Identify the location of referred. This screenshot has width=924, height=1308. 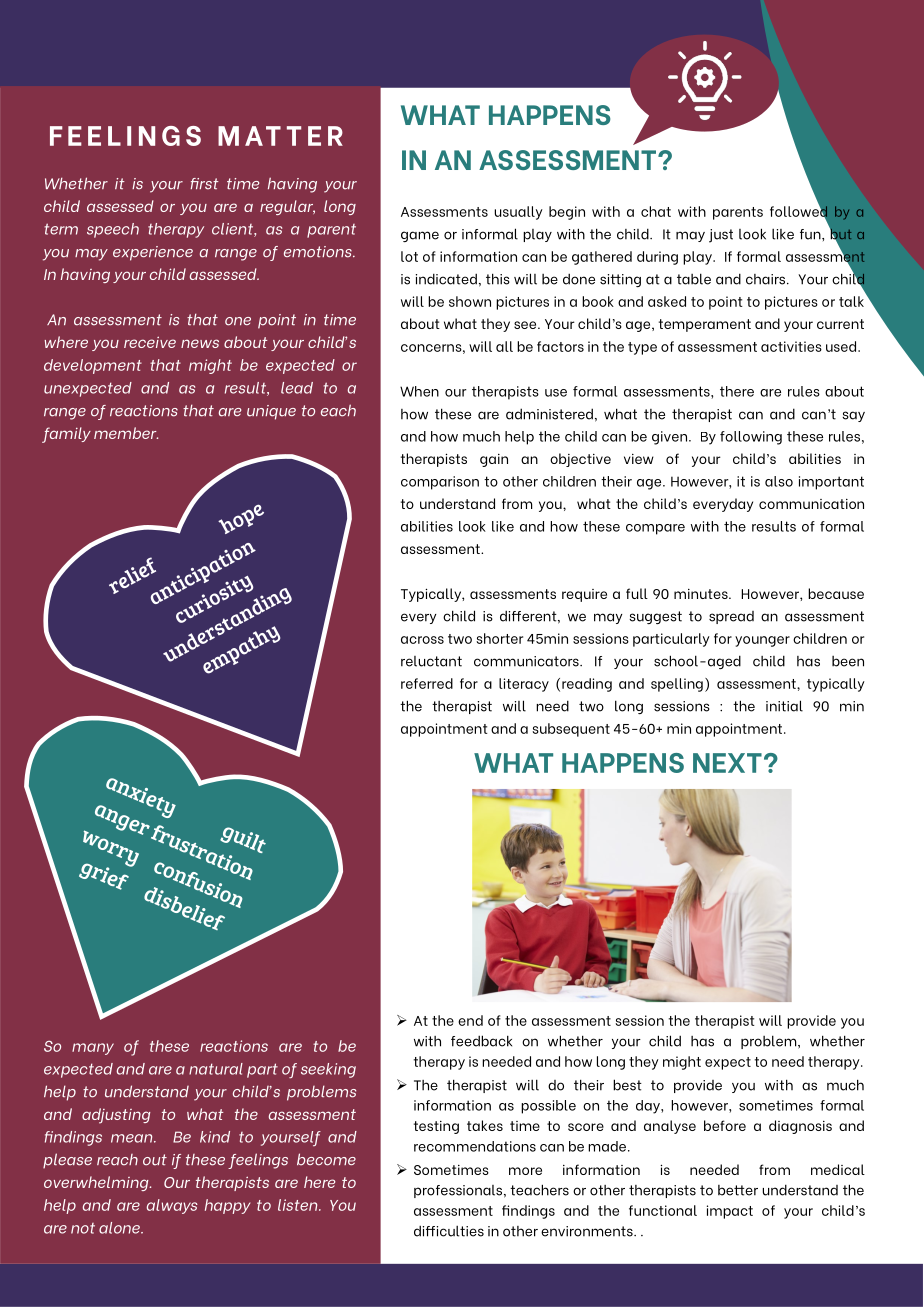
(427, 683).
